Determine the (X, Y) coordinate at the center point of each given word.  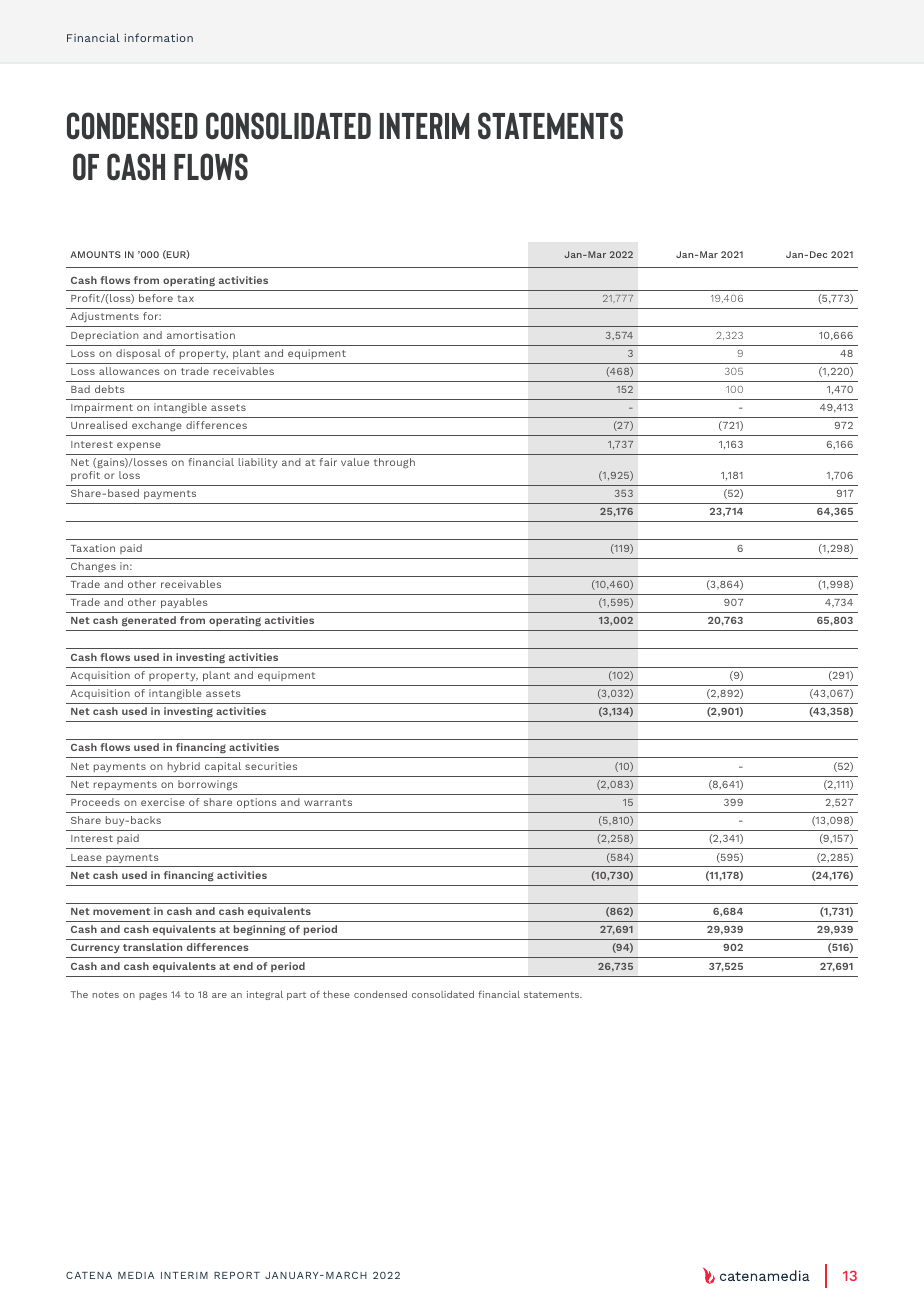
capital (223, 767)
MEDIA (136, 1275)
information (158, 37)
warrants (328, 802)
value (355, 462)
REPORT (237, 1275)
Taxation (93, 548)
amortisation (201, 335)
